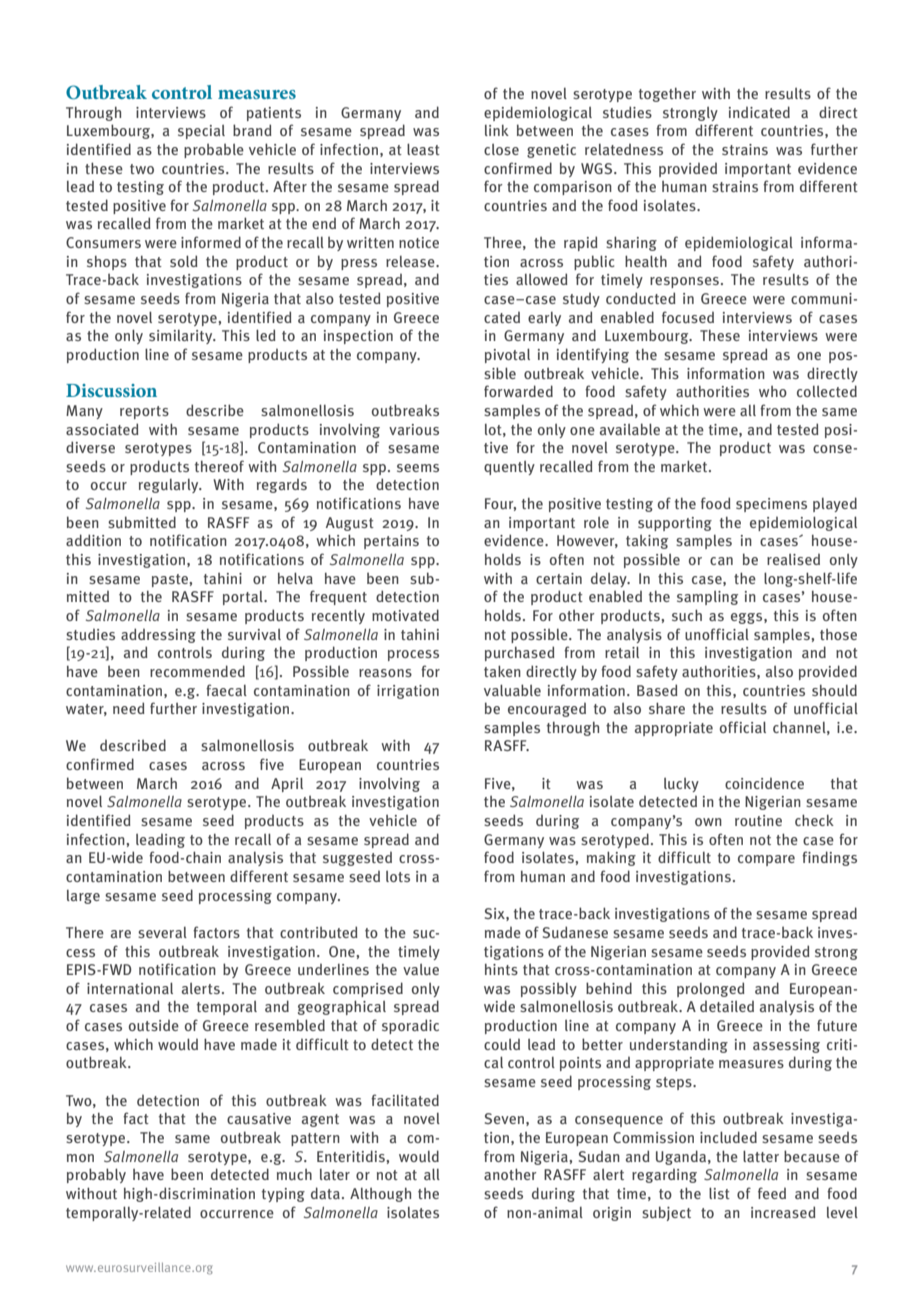  I want to click on regularly, so click(170, 486).
